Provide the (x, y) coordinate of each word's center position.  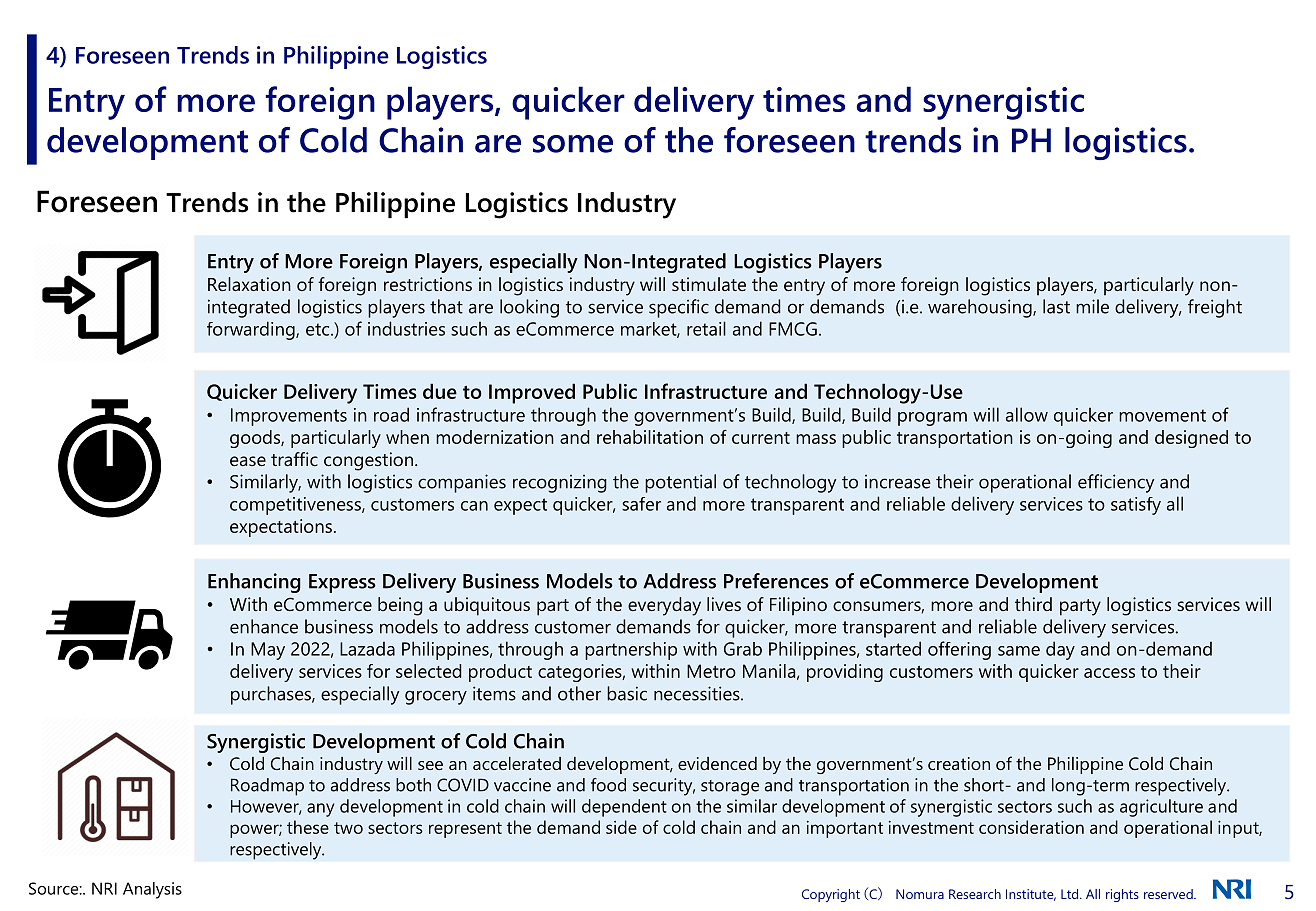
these (308, 827)
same (1019, 651)
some (573, 144)
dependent (624, 808)
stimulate (709, 284)
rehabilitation (650, 437)
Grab (743, 649)
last (1056, 306)
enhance (264, 626)
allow (1027, 414)
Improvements (289, 417)
